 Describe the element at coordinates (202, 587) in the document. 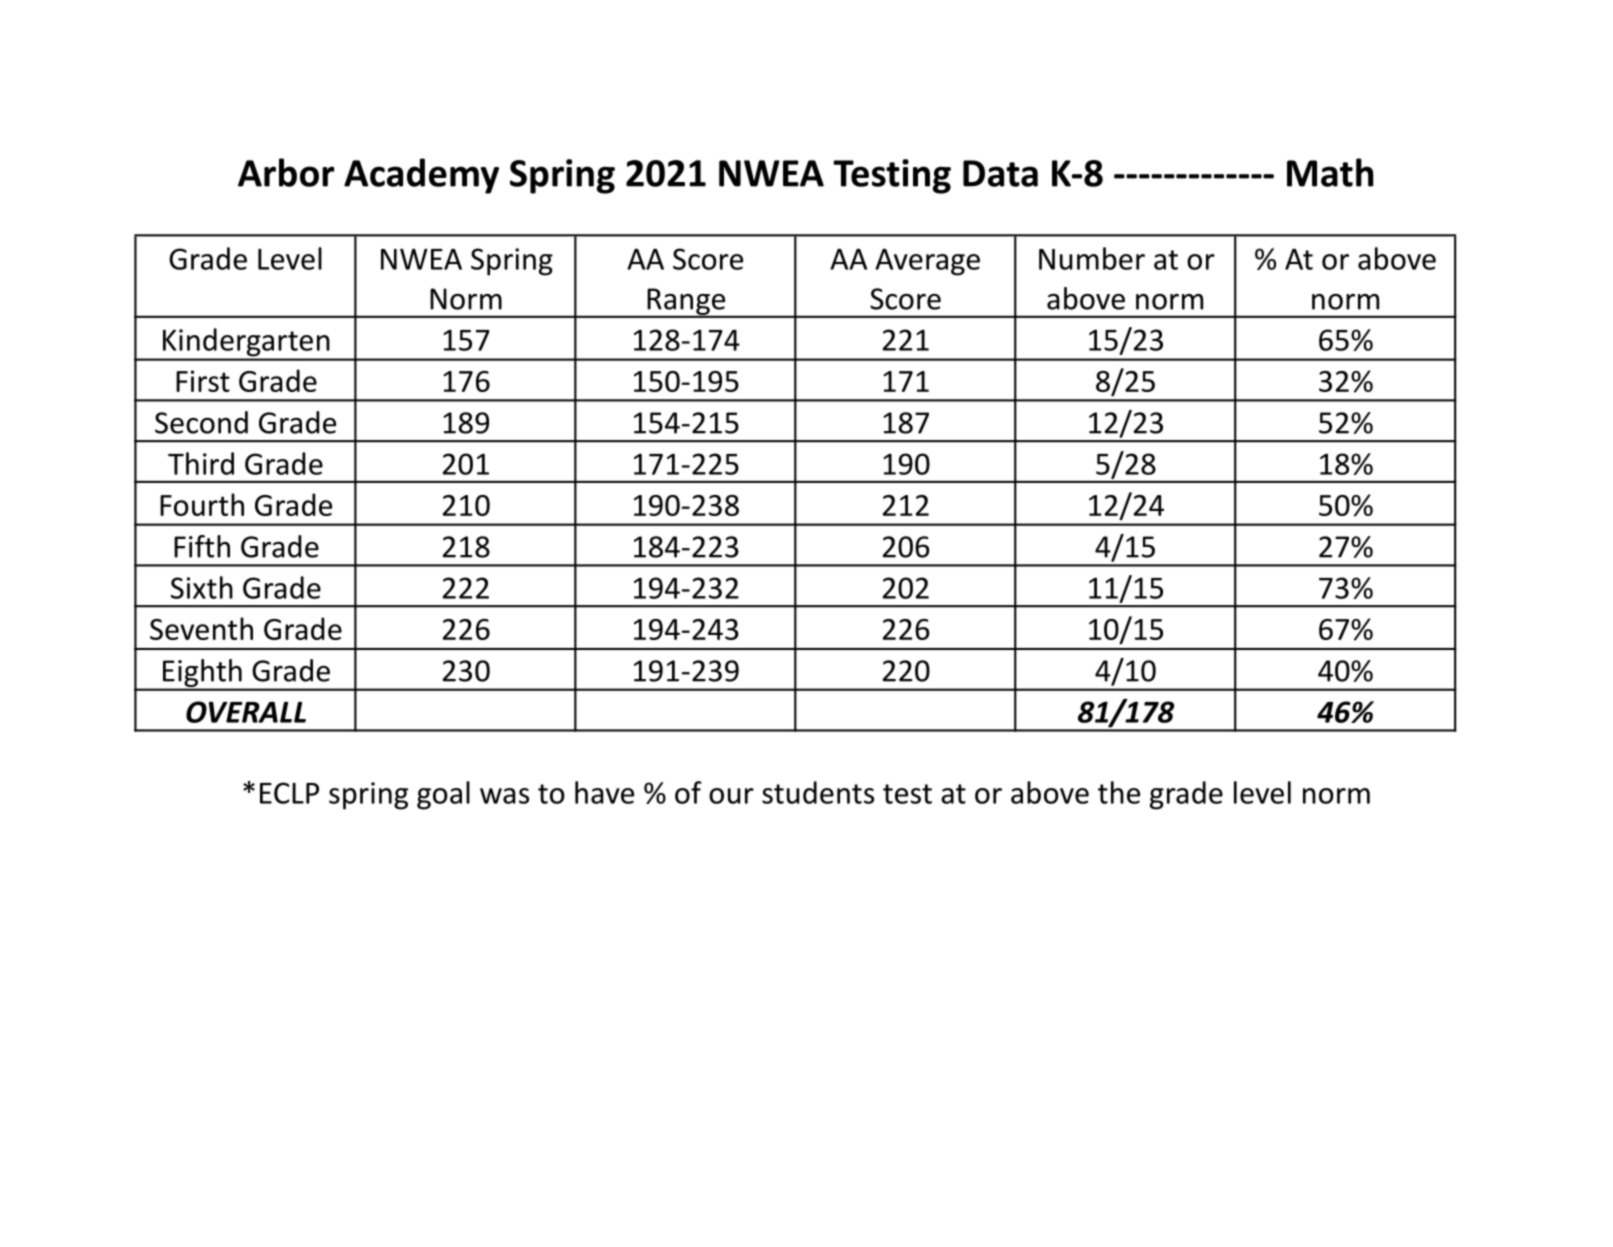

I see `Sixth` at that location.
